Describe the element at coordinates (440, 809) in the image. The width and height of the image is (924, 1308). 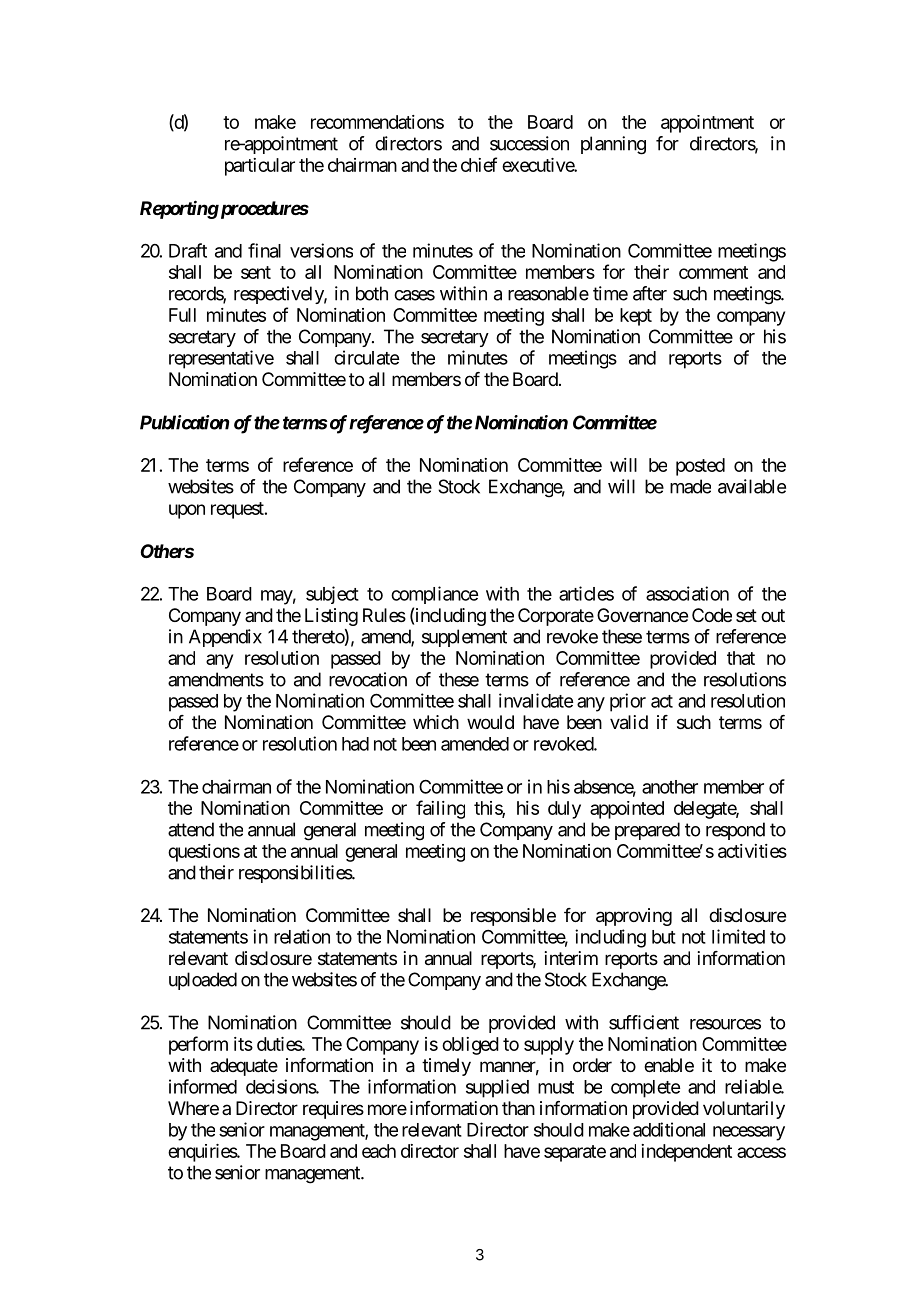
I see `failing` at that location.
